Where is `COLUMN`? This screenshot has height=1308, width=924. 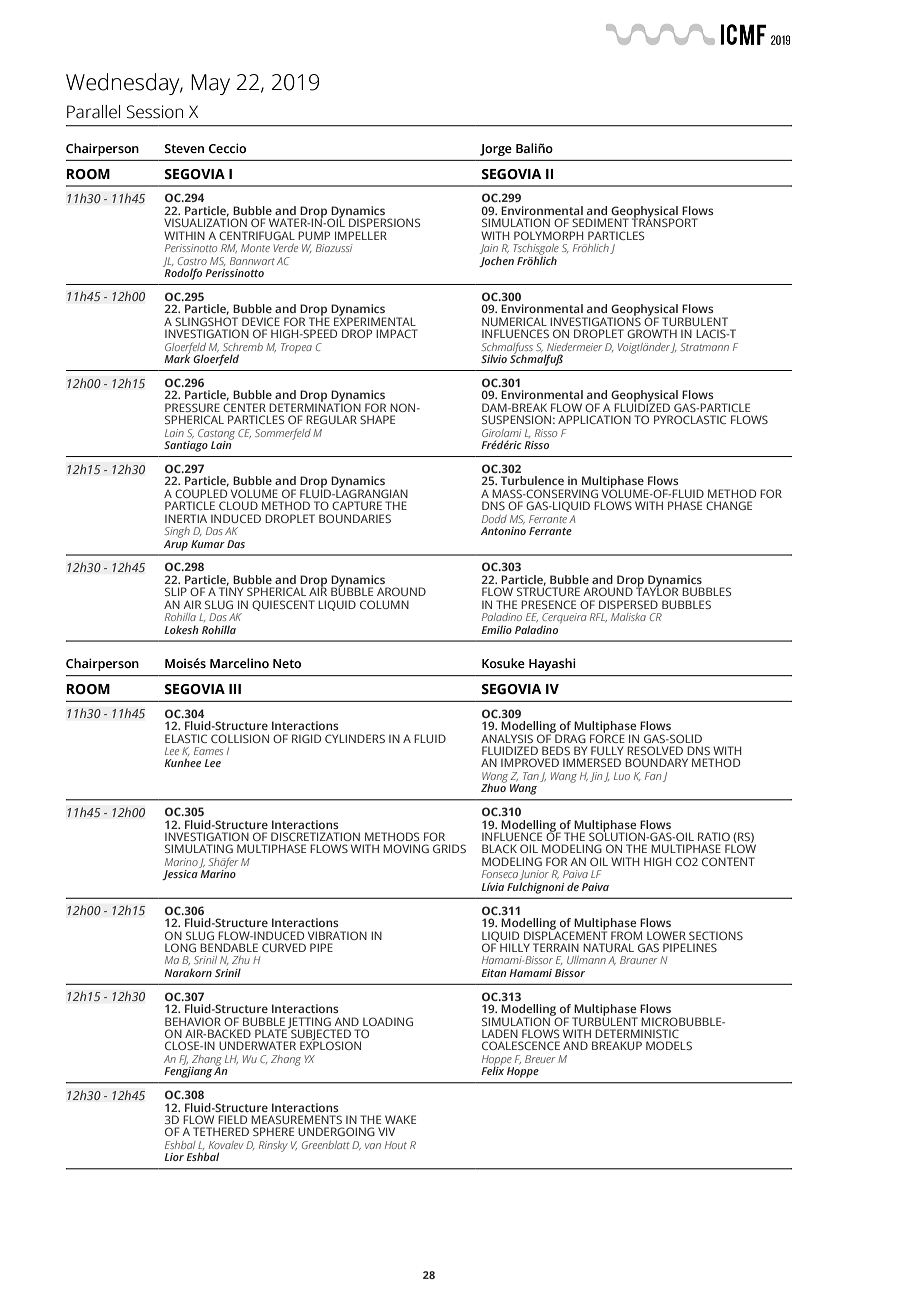
COLUMN is located at coordinates (384, 604).
